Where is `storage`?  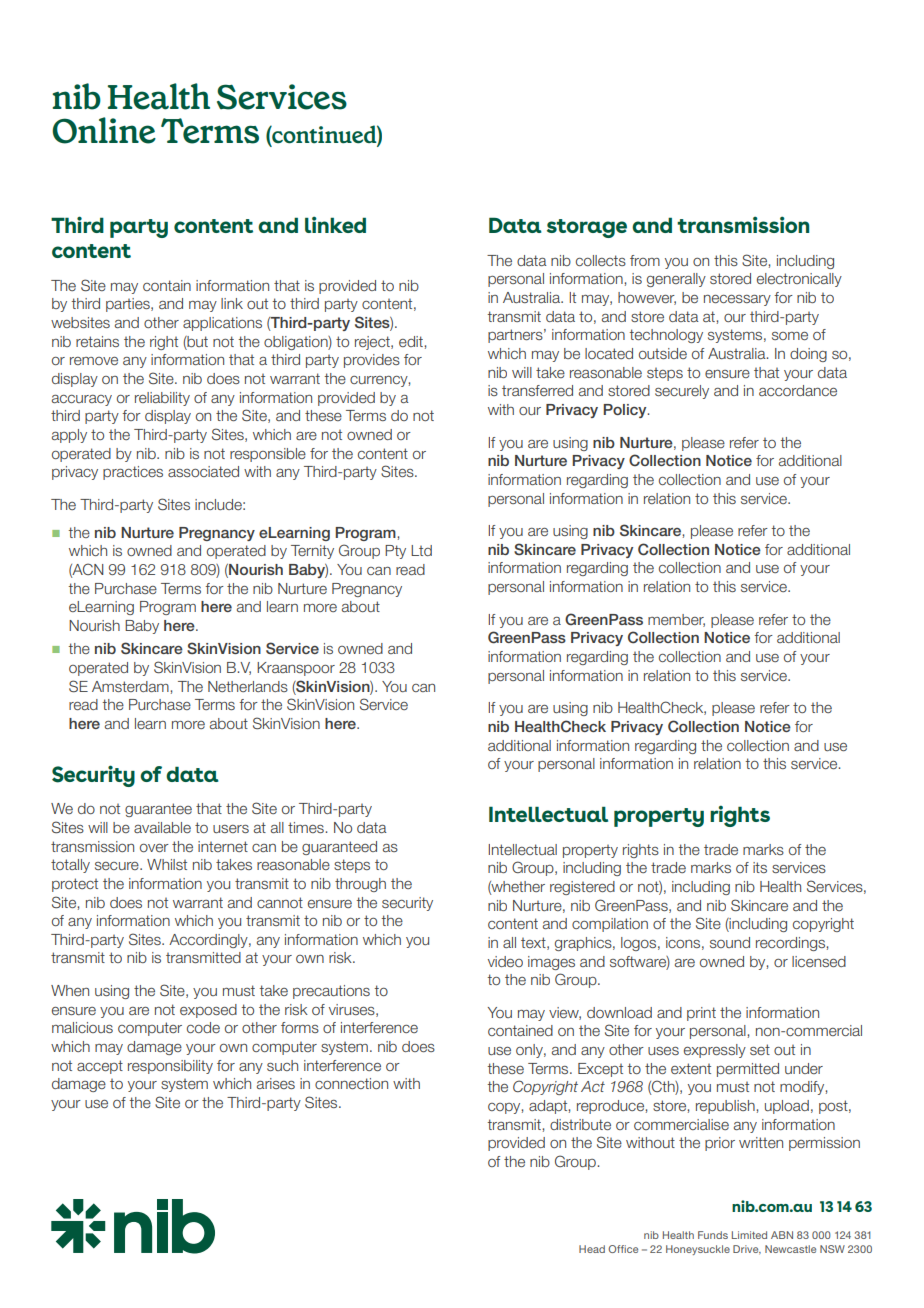 storage is located at coordinates (587, 228).
